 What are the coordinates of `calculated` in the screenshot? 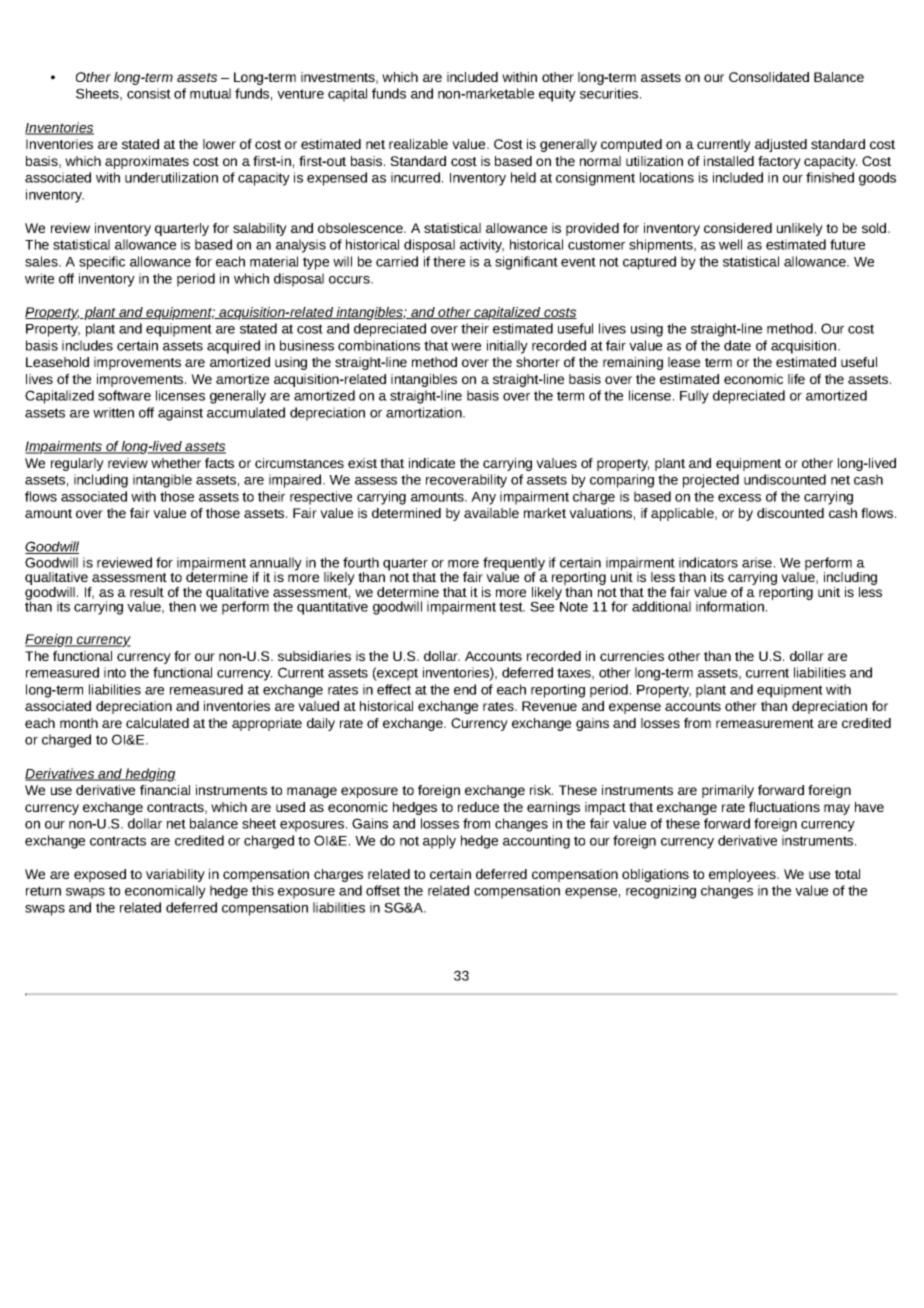 It's located at (157, 723).
